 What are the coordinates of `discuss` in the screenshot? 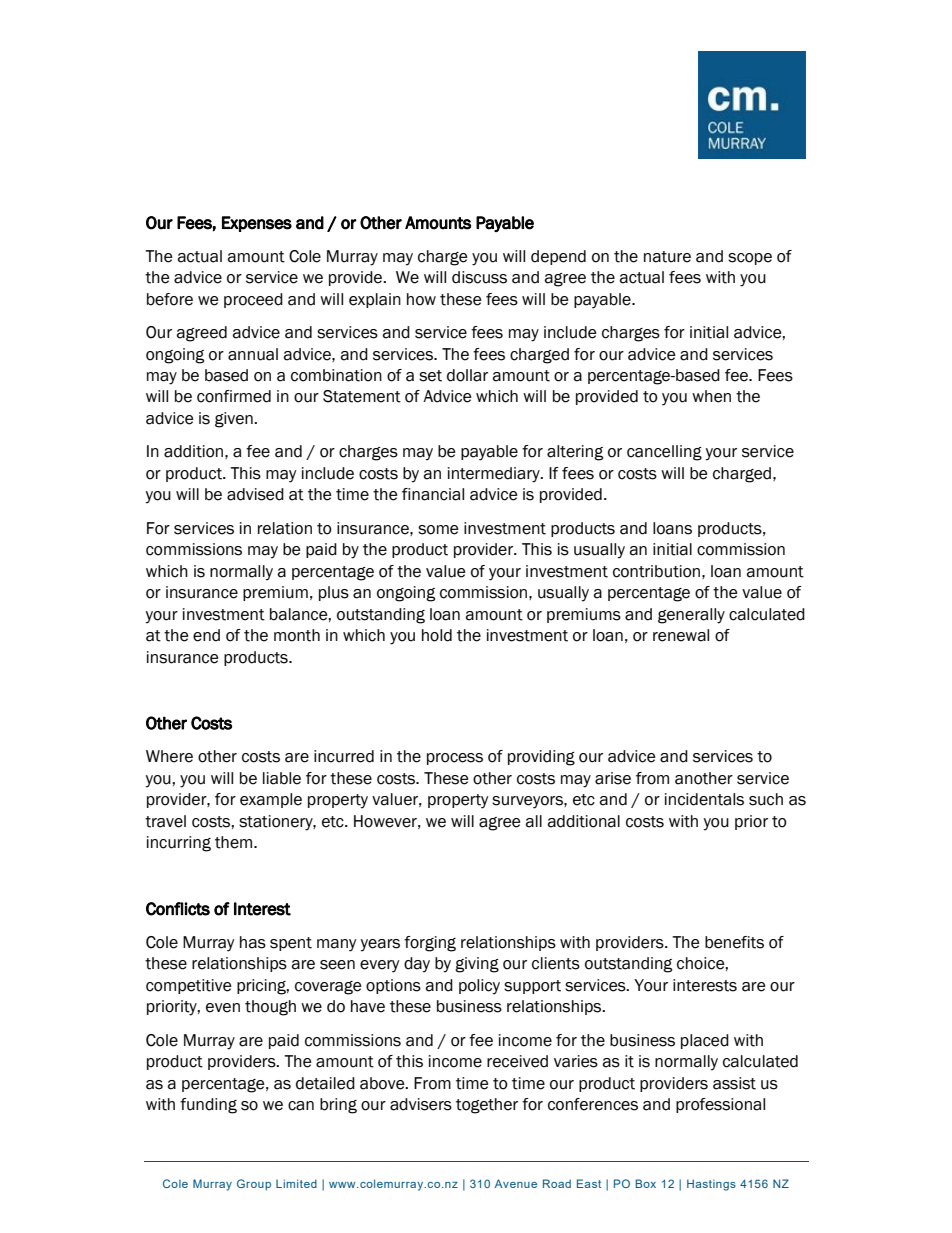 It's located at (479, 277).
